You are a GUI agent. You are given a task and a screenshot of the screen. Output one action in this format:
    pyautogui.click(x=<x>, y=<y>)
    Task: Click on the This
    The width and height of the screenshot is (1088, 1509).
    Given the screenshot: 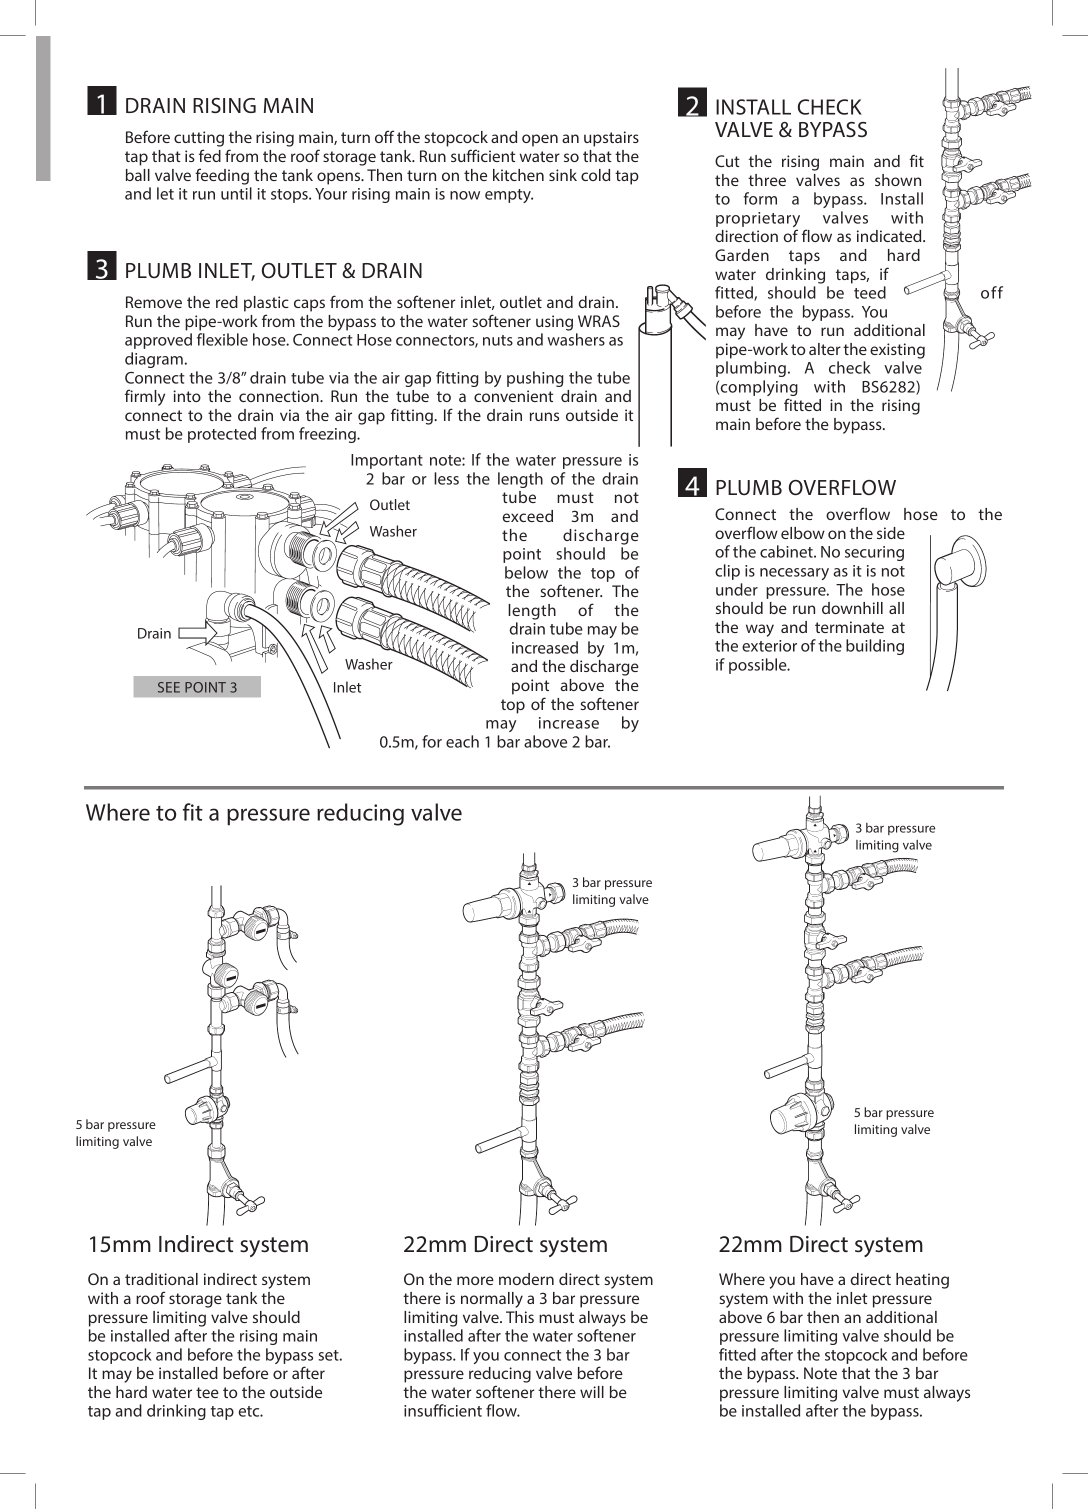 What is the action you would take?
    pyautogui.click(x=520, y=1317)
